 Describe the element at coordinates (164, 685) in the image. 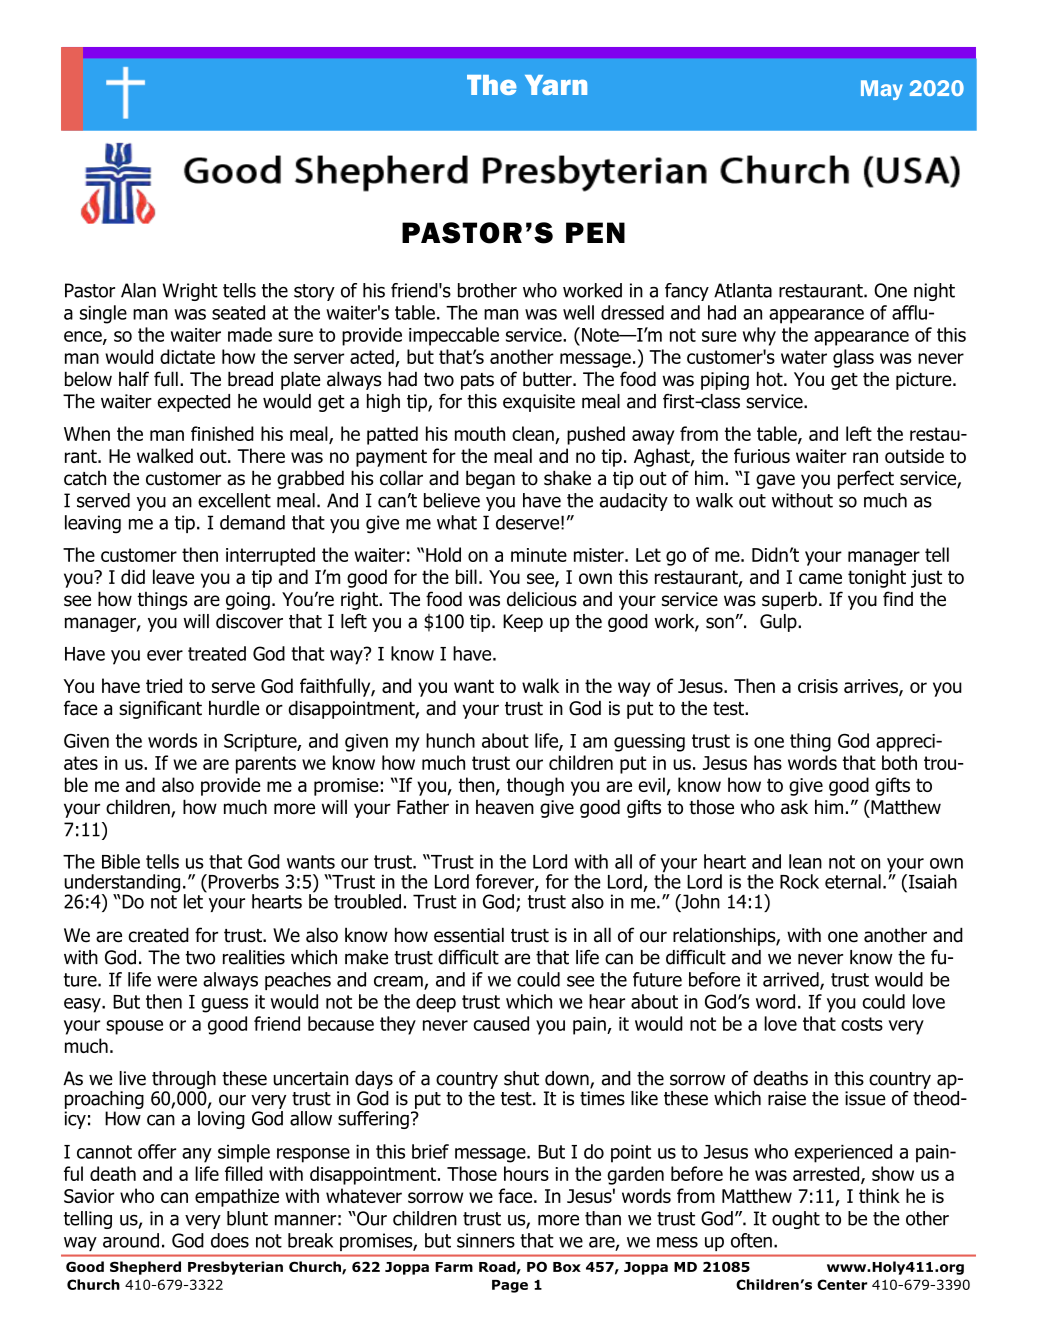

I see `tried` at that location.
